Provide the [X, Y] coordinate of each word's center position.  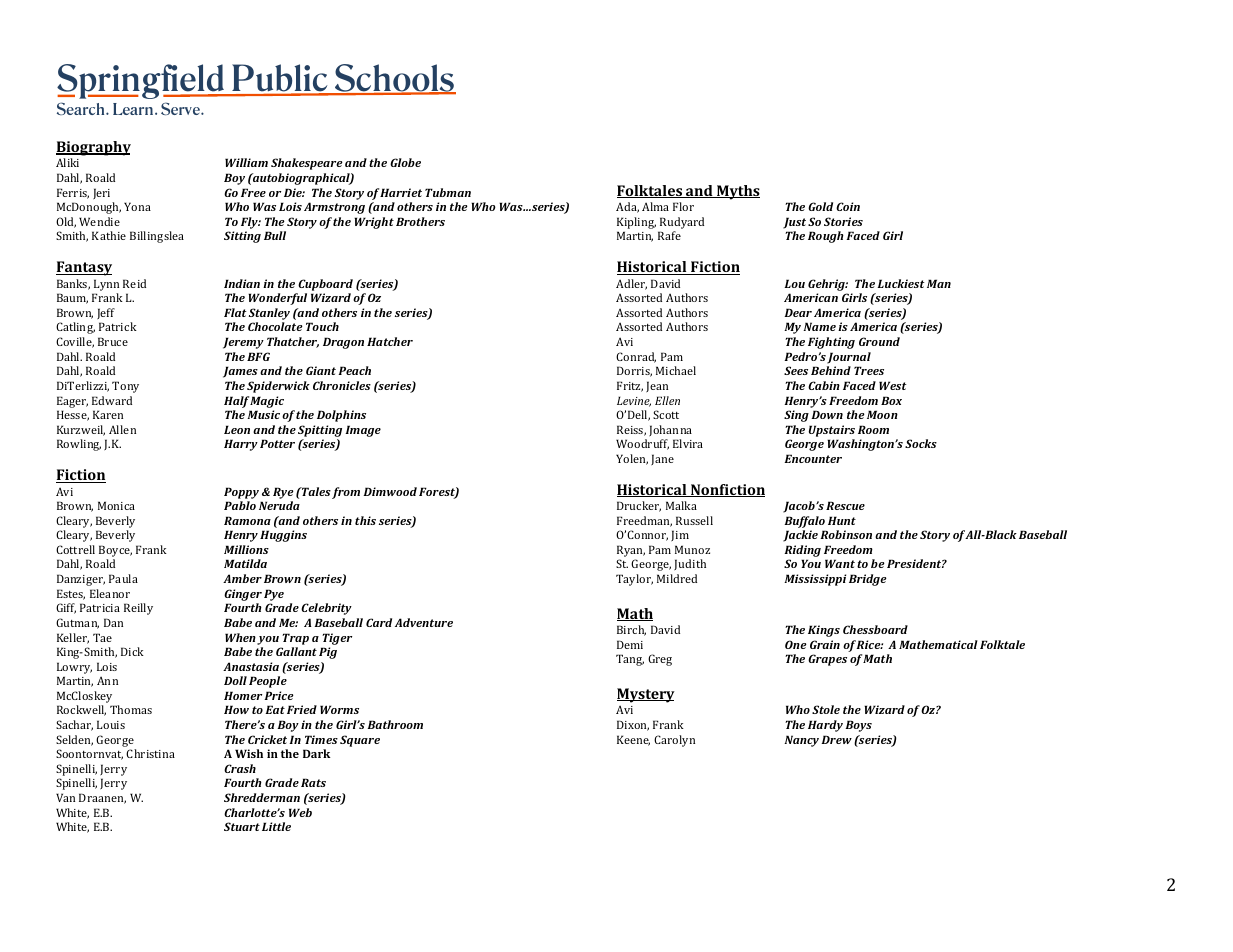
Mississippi [815, 580]
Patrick [118, 326]
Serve [181, 108]
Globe [405, 162]
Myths [737, 192]
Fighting [831, 343]
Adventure [424, 622]
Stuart [242, 826]
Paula [123, 578]
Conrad [636, 357]
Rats [313, 782]
